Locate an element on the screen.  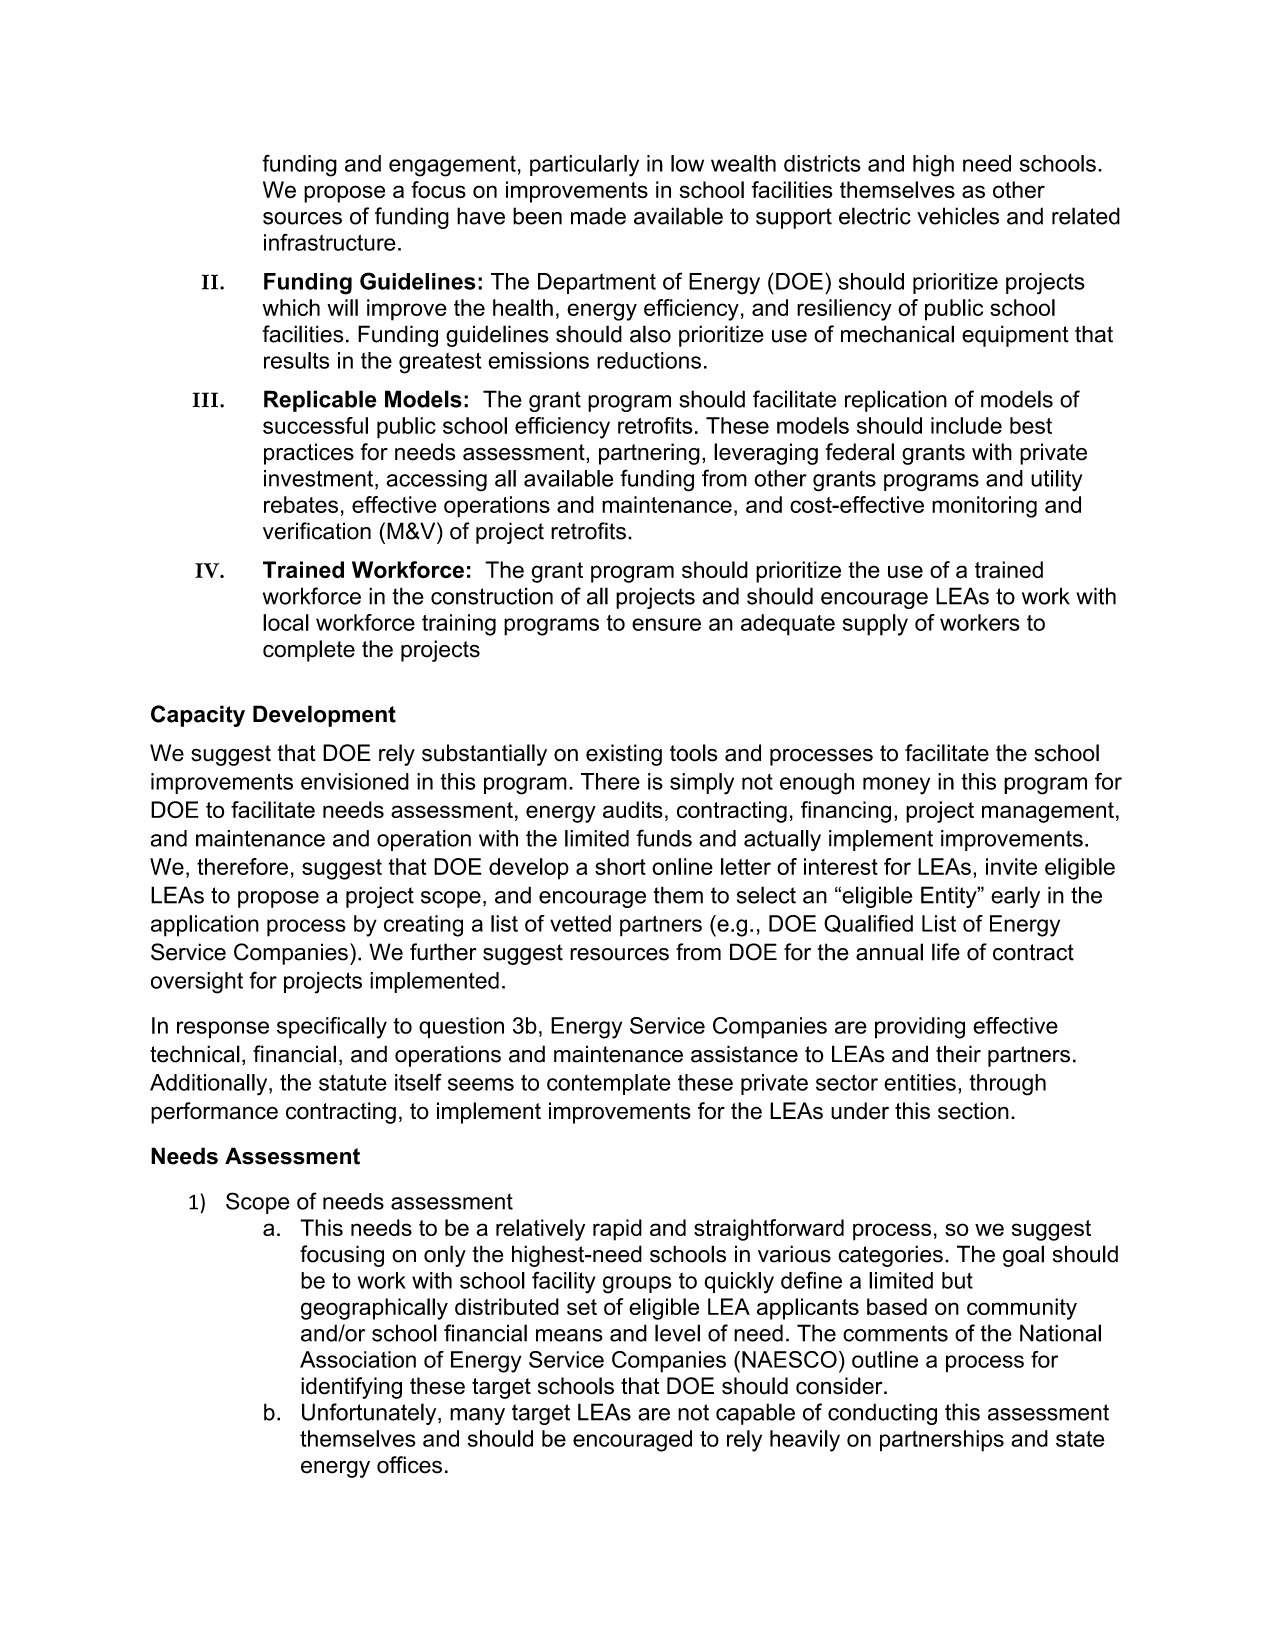
vehicles is located at coordinates (958, 216).
